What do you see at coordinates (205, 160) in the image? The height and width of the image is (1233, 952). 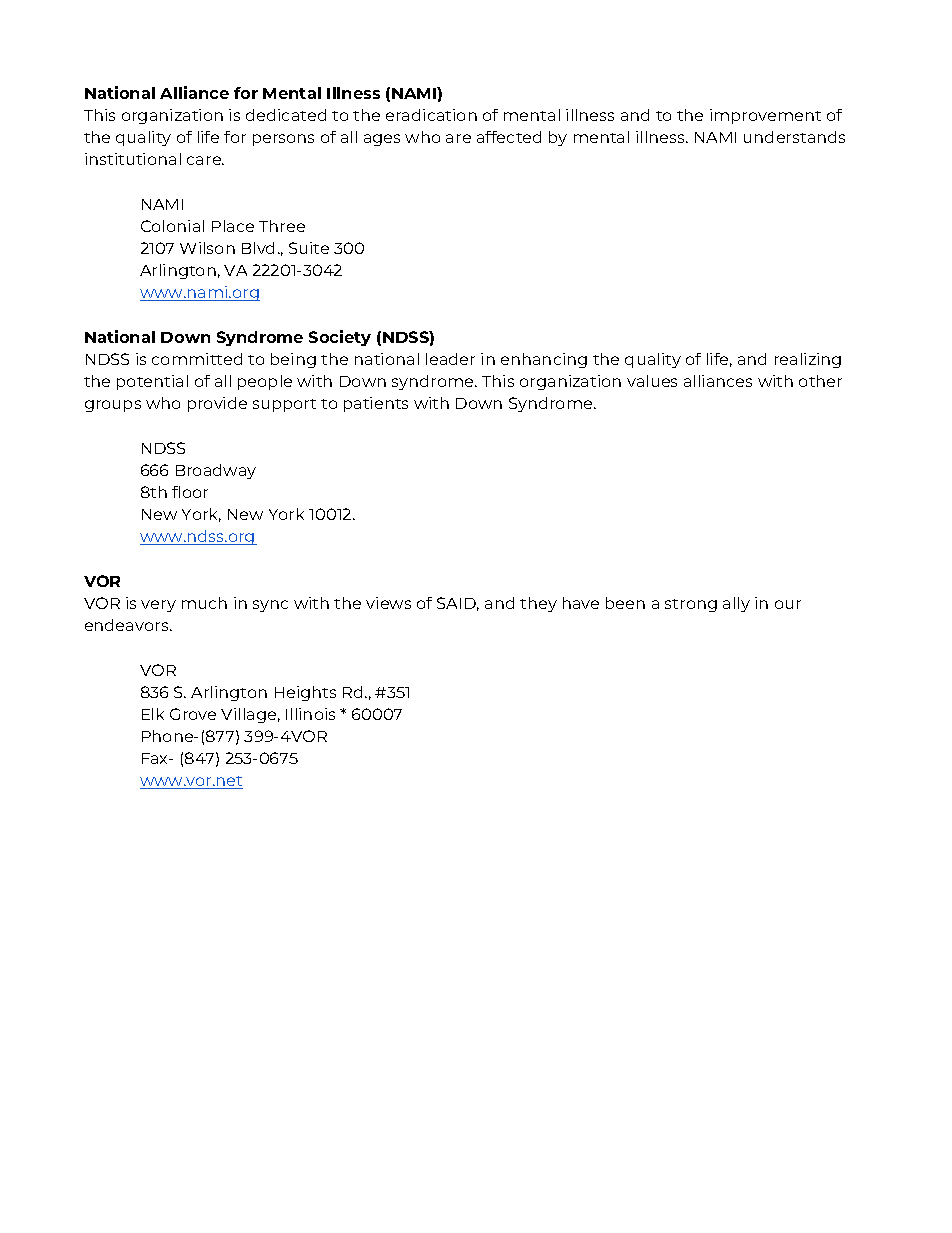 I see `care` at bounding box center [205, 160].
